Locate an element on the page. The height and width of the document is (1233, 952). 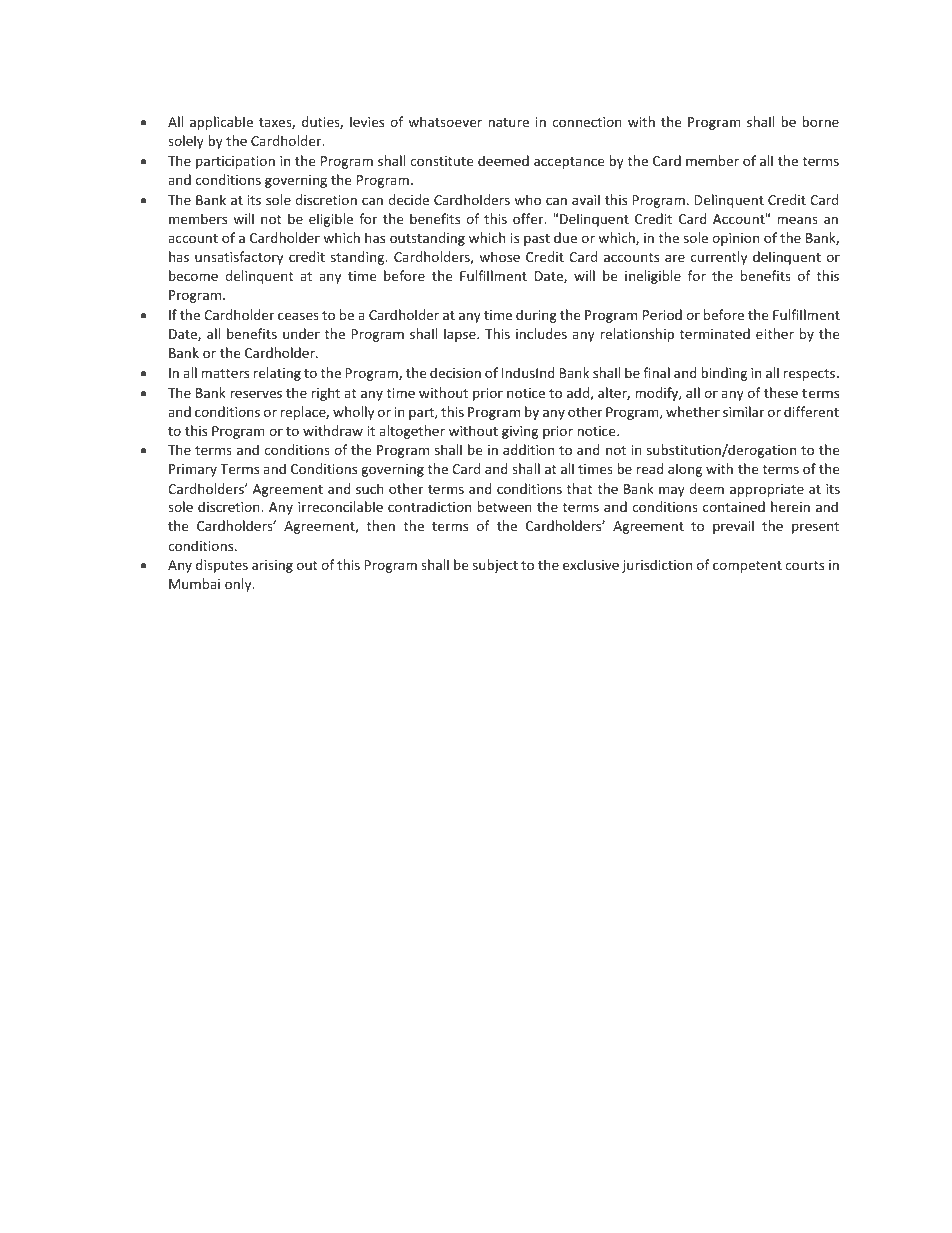
arising is located at coordinates (272, 566).
